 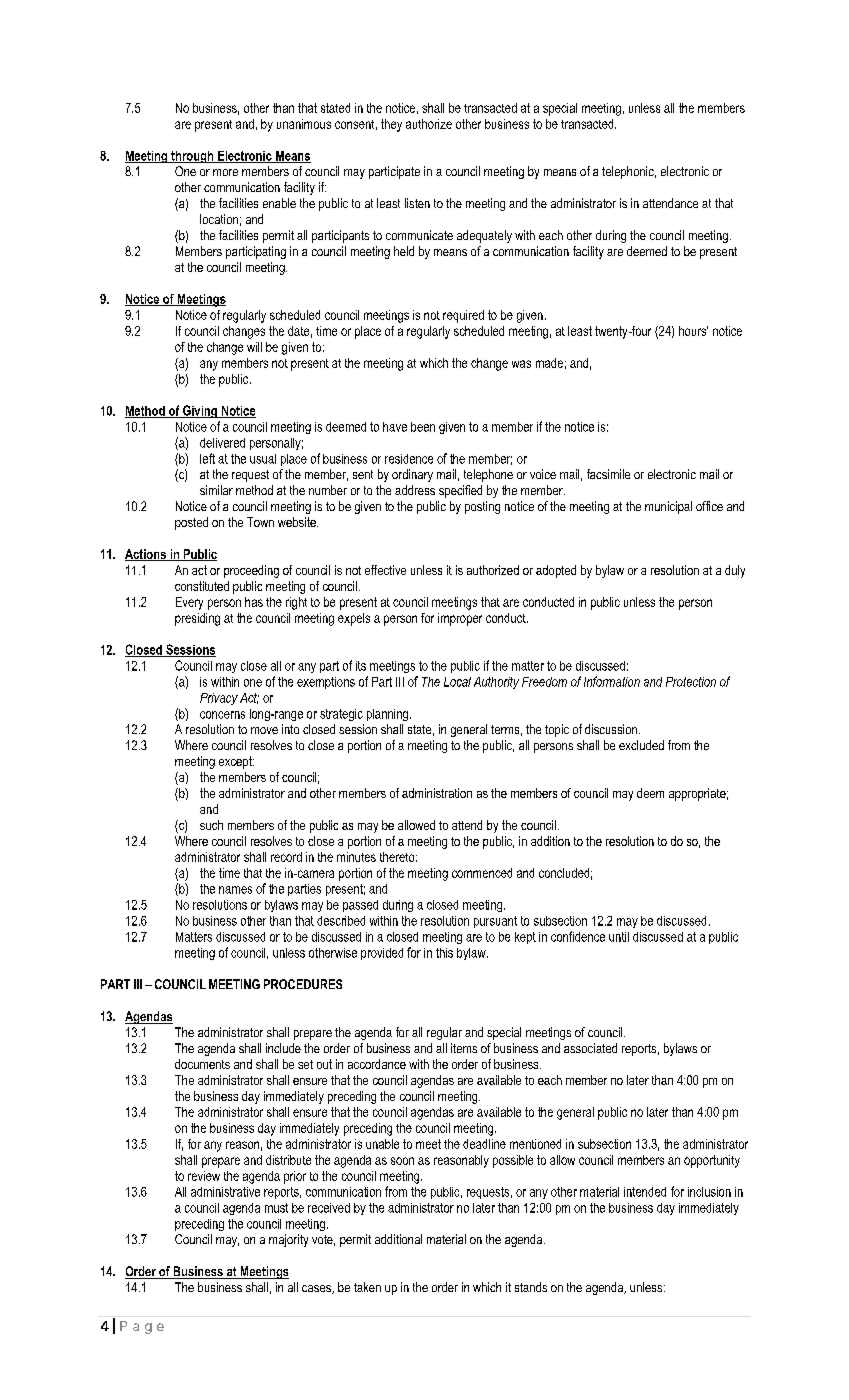 I want to click on Privacy, so click(x=219, y=699).
